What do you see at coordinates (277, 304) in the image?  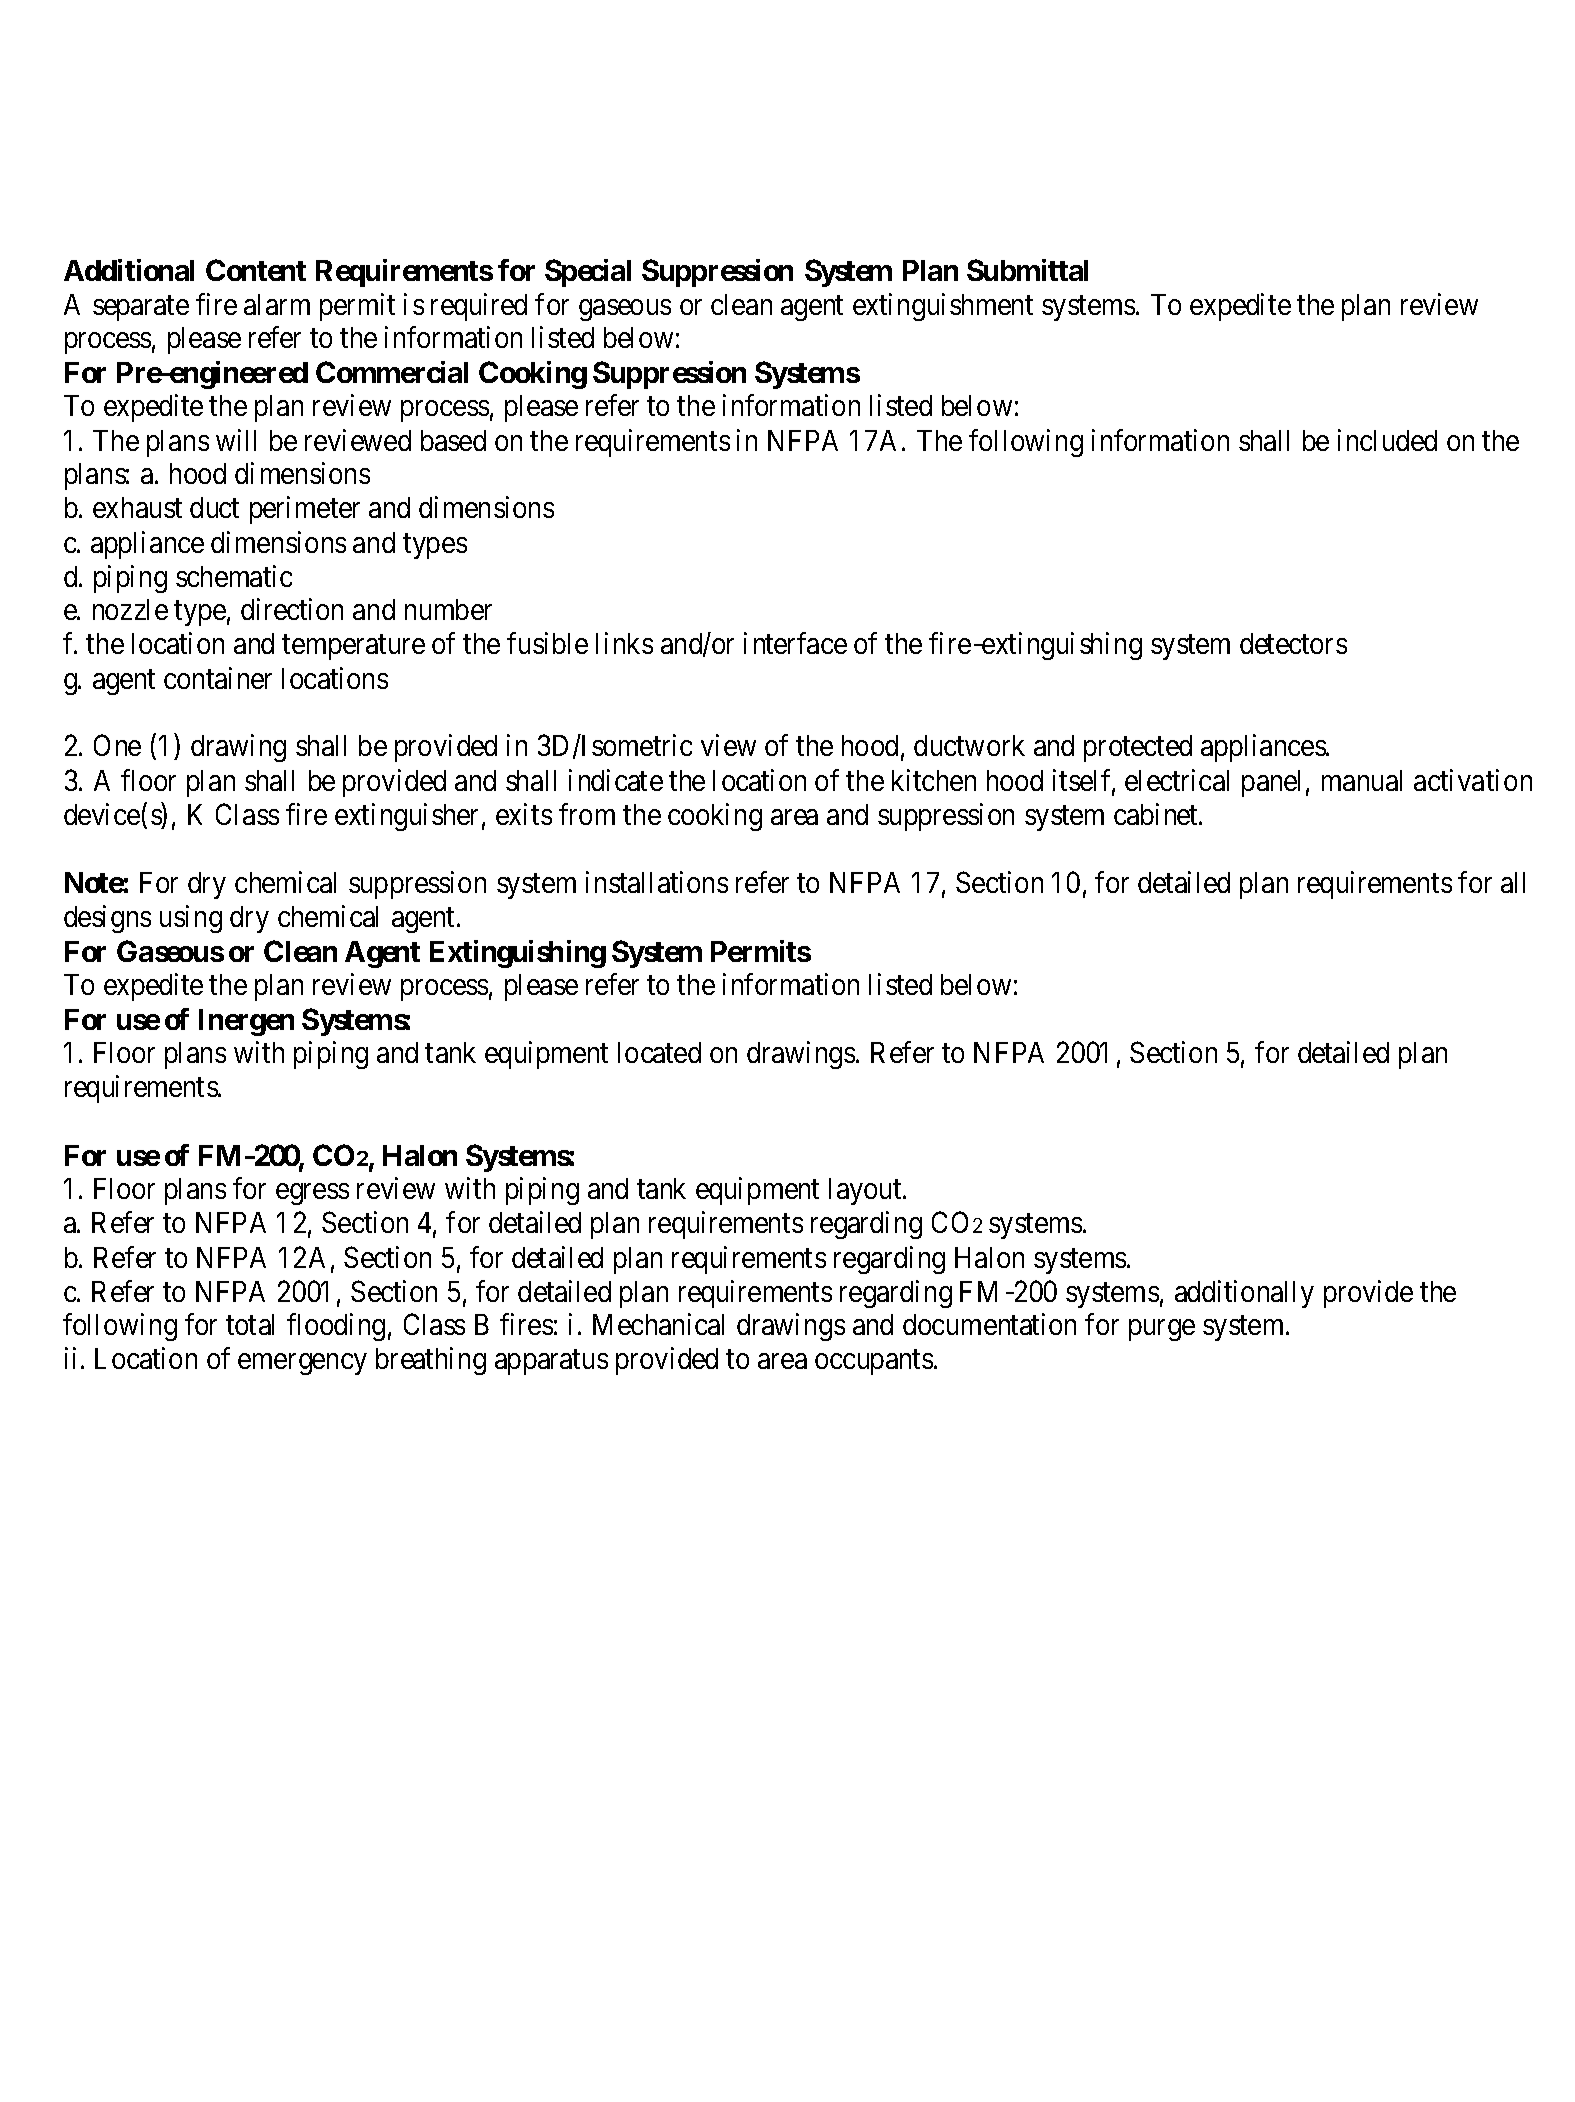 I see `alarm` at bounding box center [277, 304].
